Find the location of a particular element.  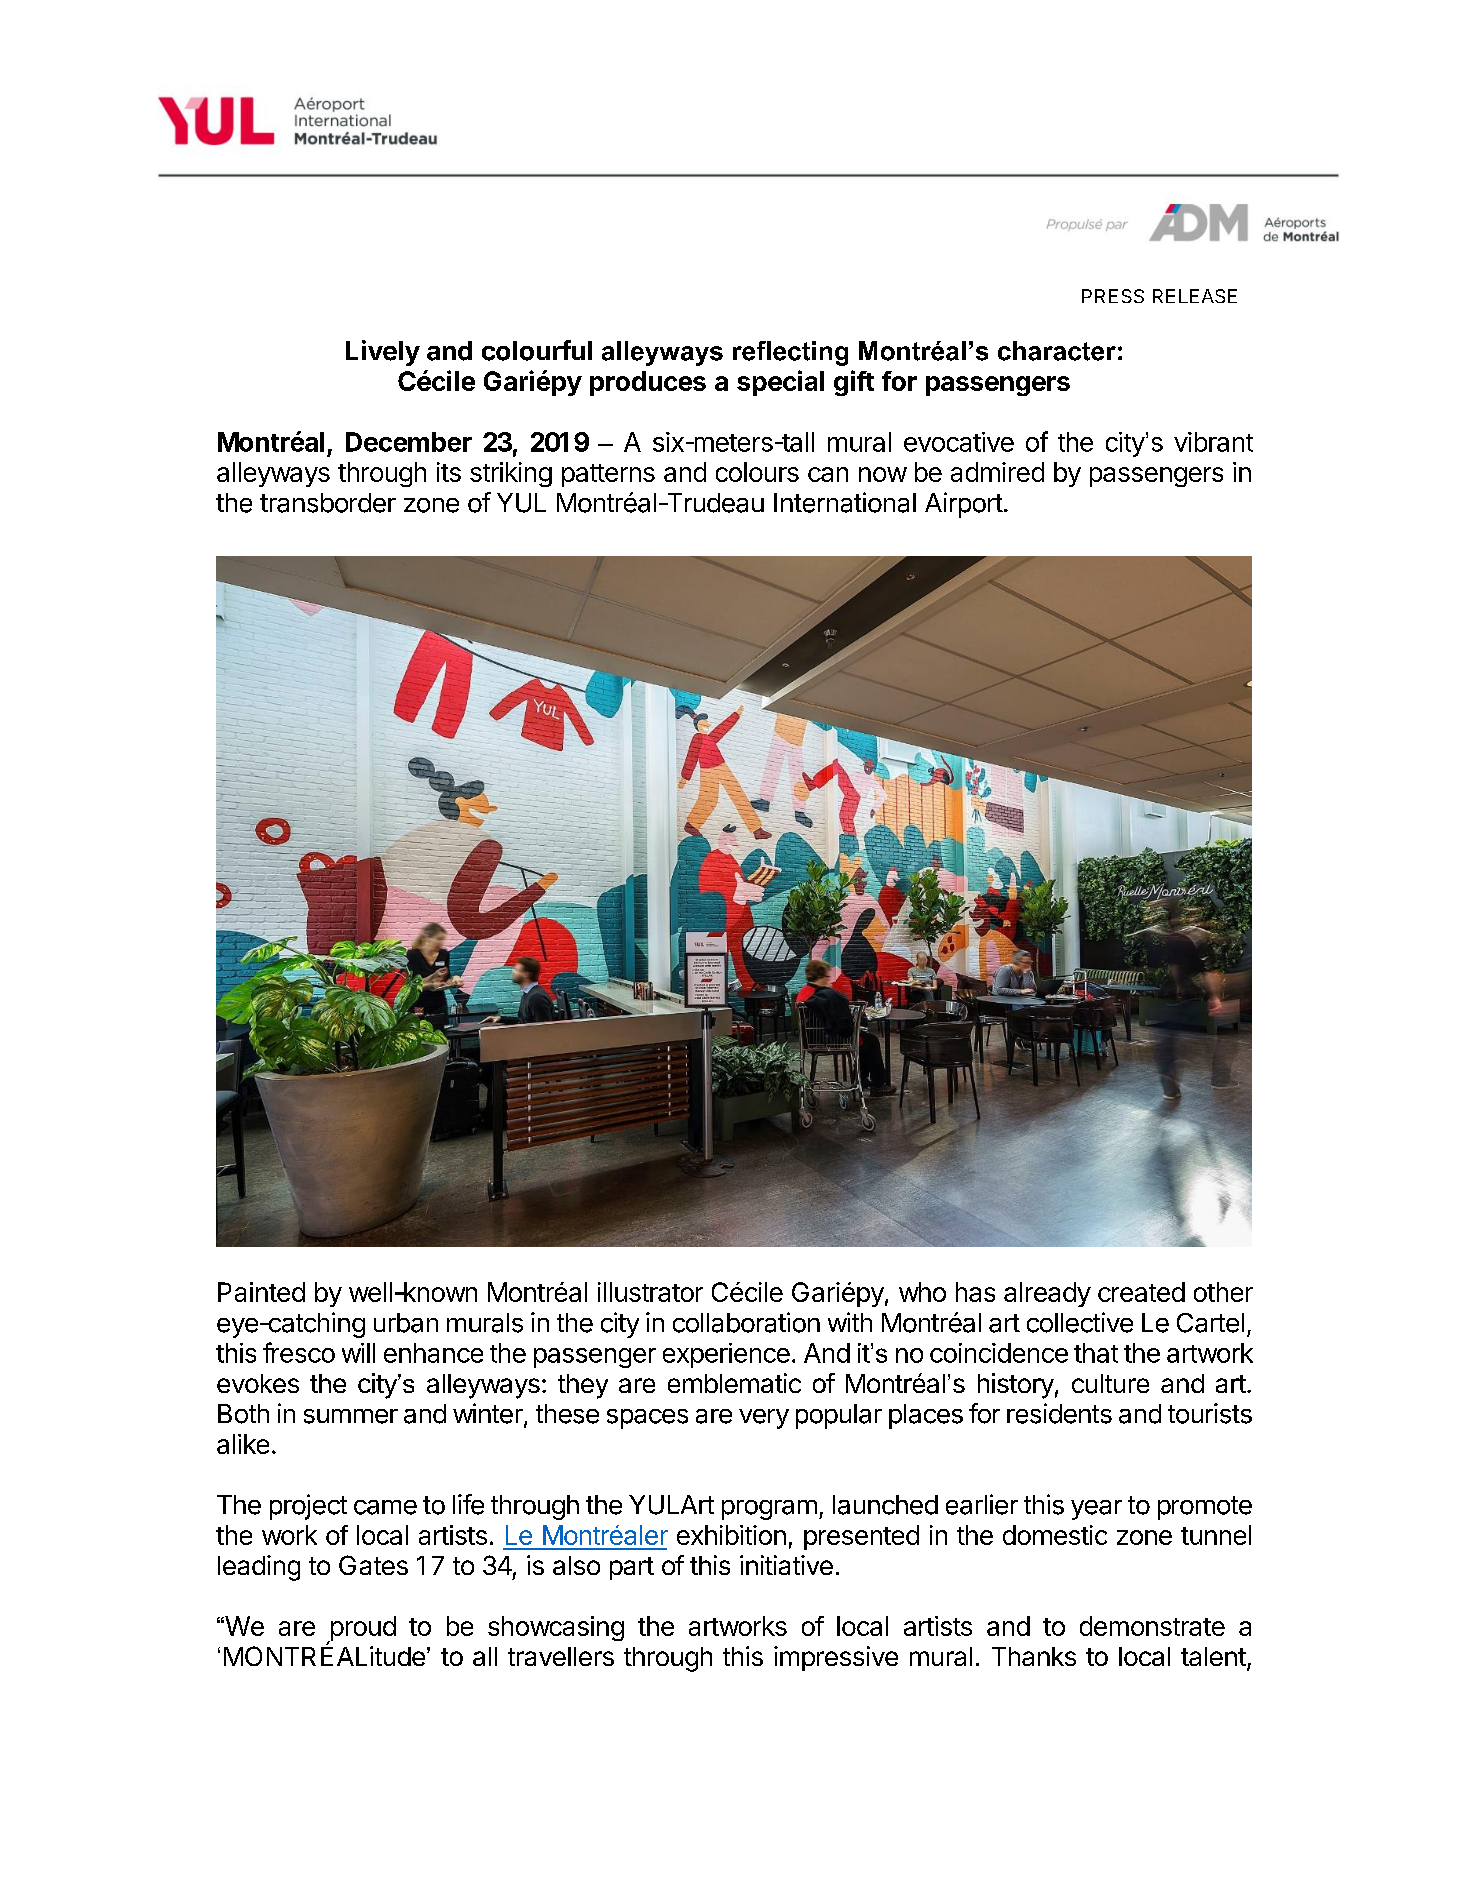

collective is located at coordinates (1080, 1322).
